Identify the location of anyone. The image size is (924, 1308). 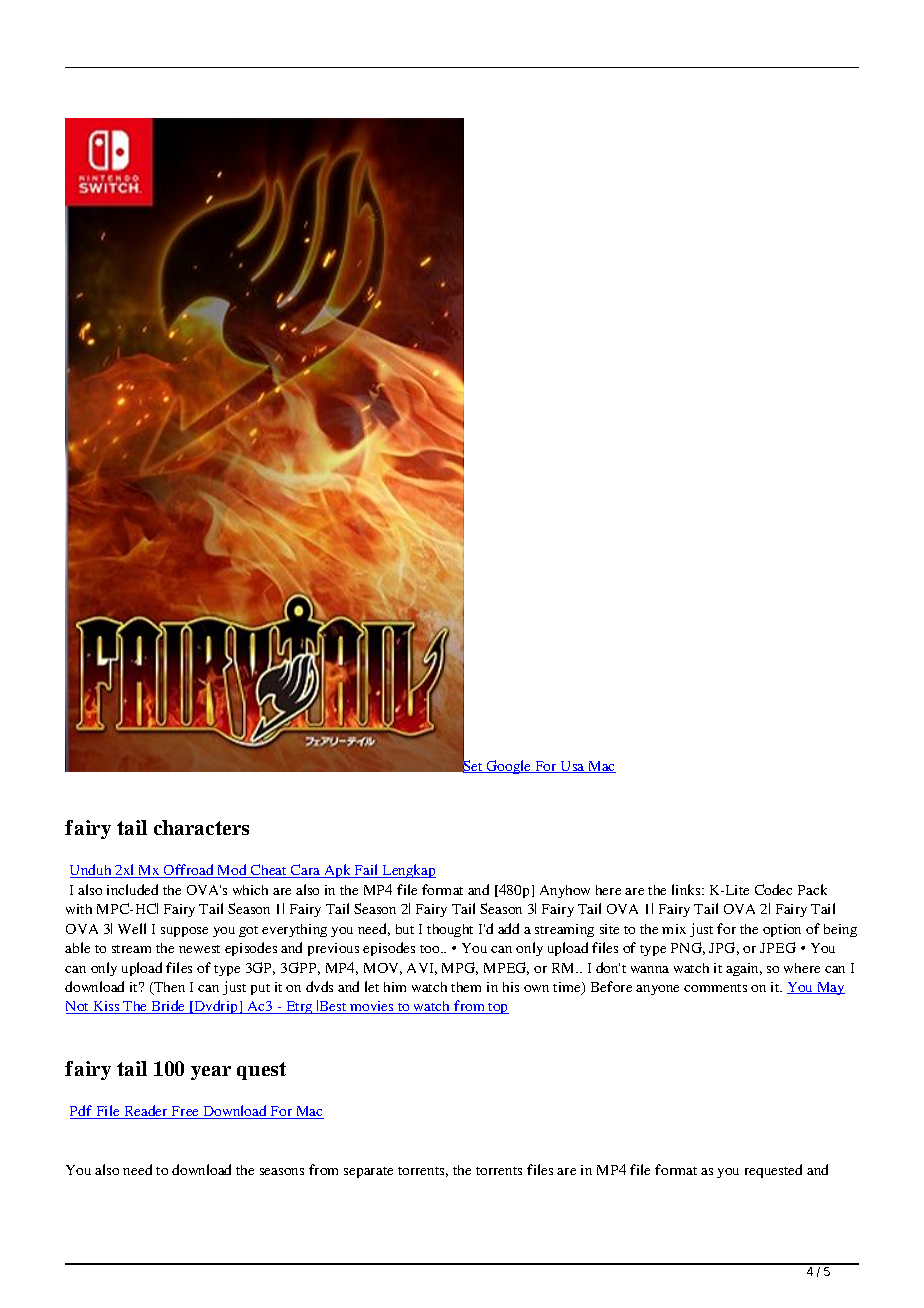
(657, 990).
